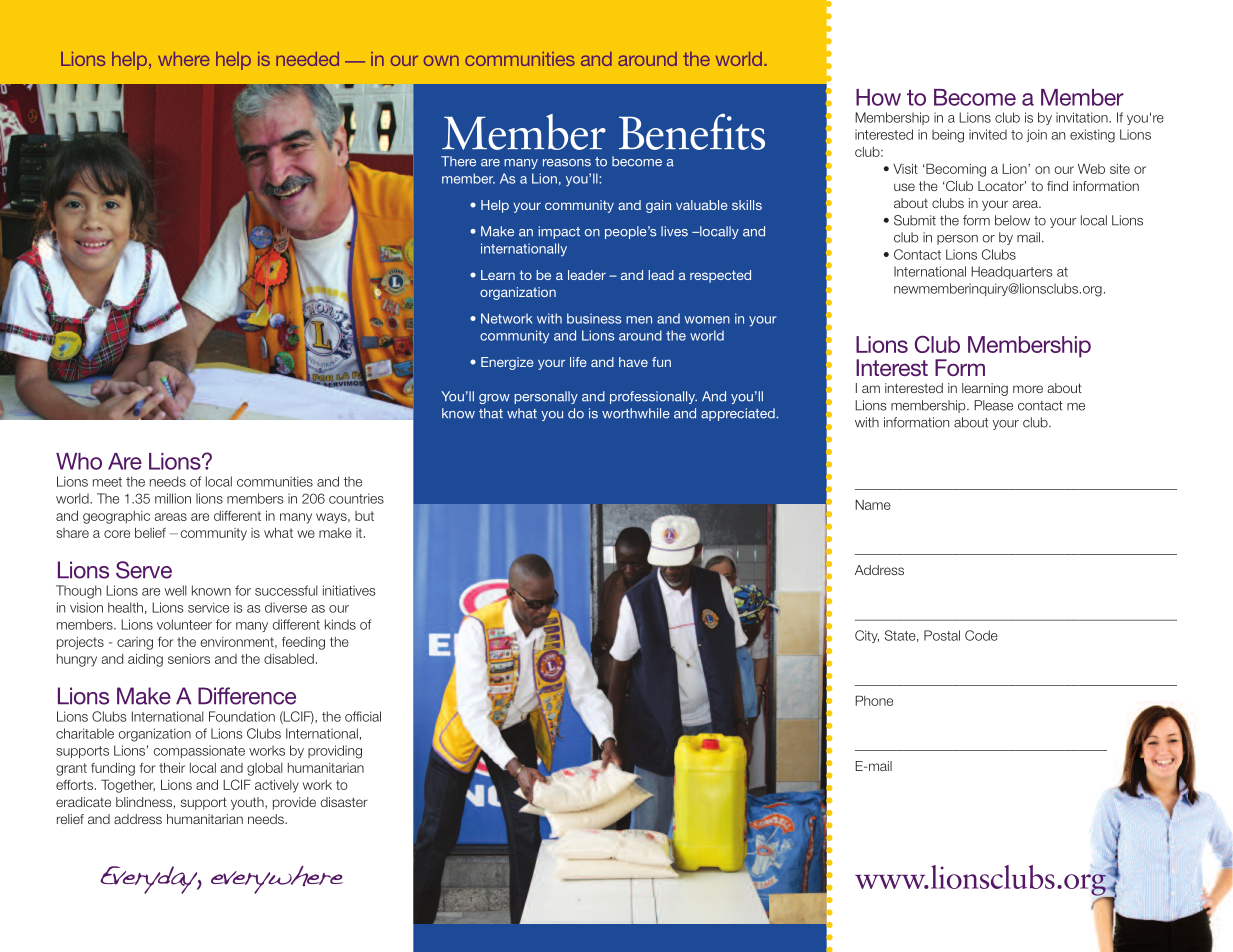  Describe the element at coordinates (878, 97) in the screenshot. I see `How` at that location.
